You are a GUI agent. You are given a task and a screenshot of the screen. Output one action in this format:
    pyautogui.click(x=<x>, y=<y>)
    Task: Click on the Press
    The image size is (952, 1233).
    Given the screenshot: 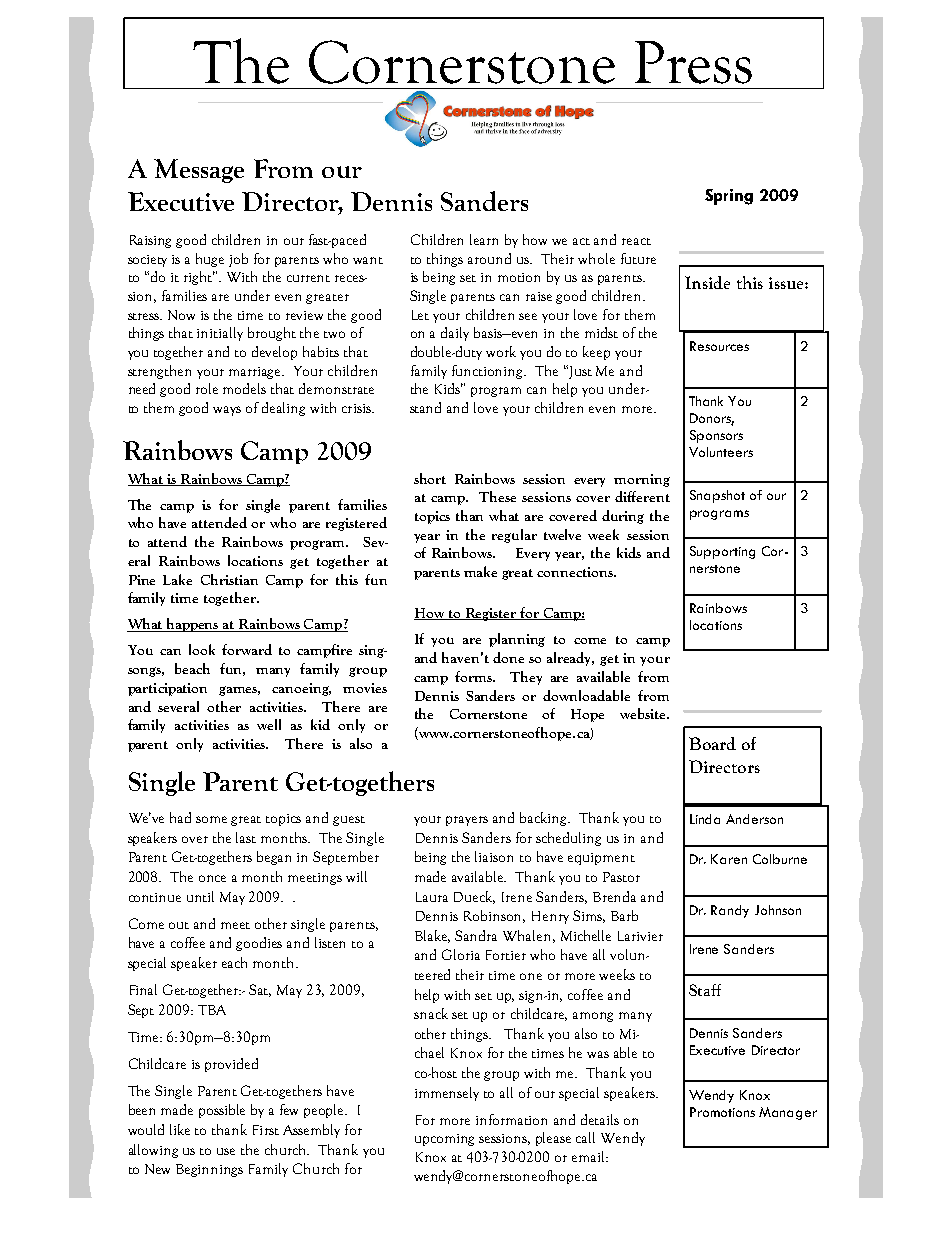 What is the action you would take?
    pyautogui.click(x=693, y=62)
